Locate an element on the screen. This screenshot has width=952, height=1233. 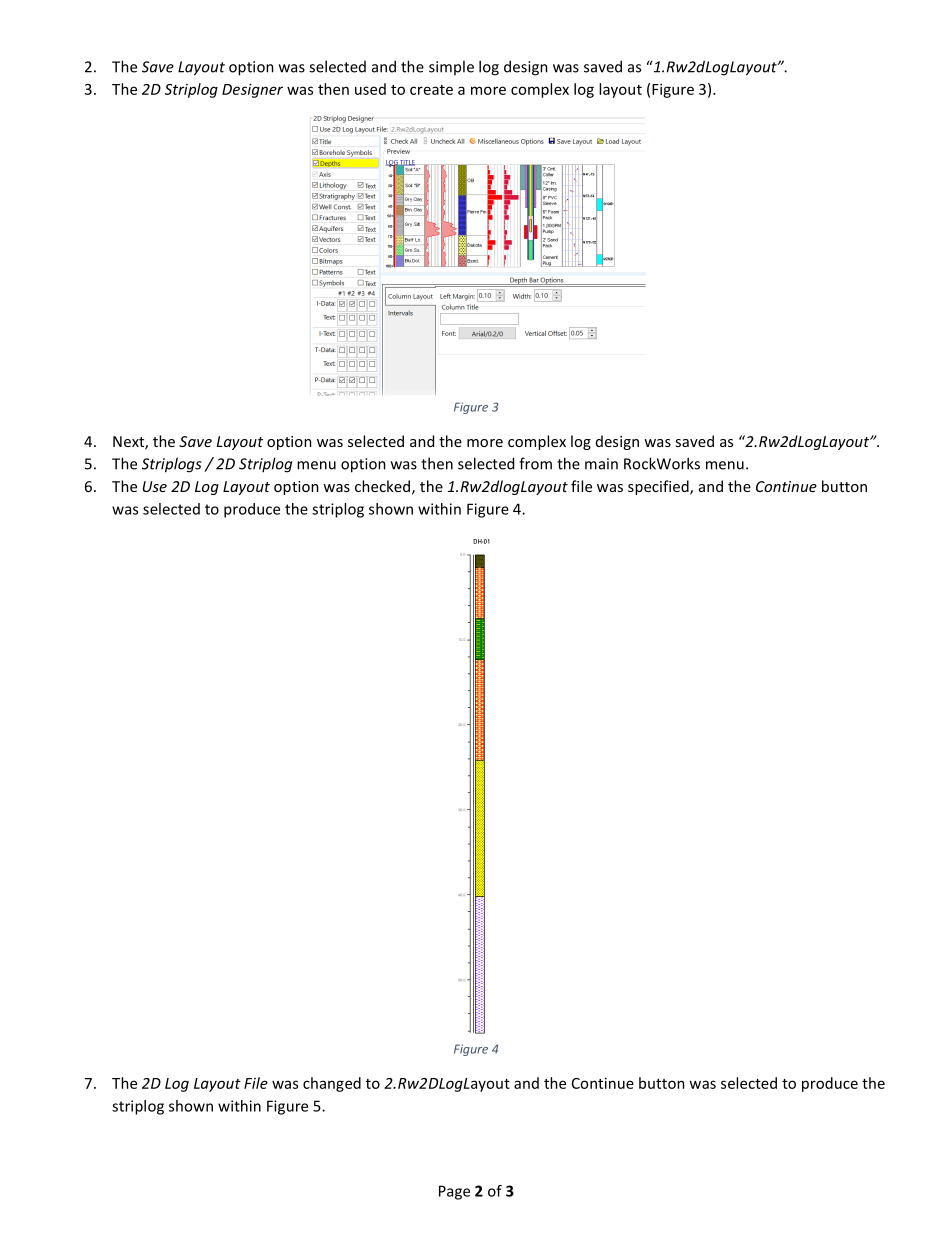
specified is located at coordinates (659, 487).
